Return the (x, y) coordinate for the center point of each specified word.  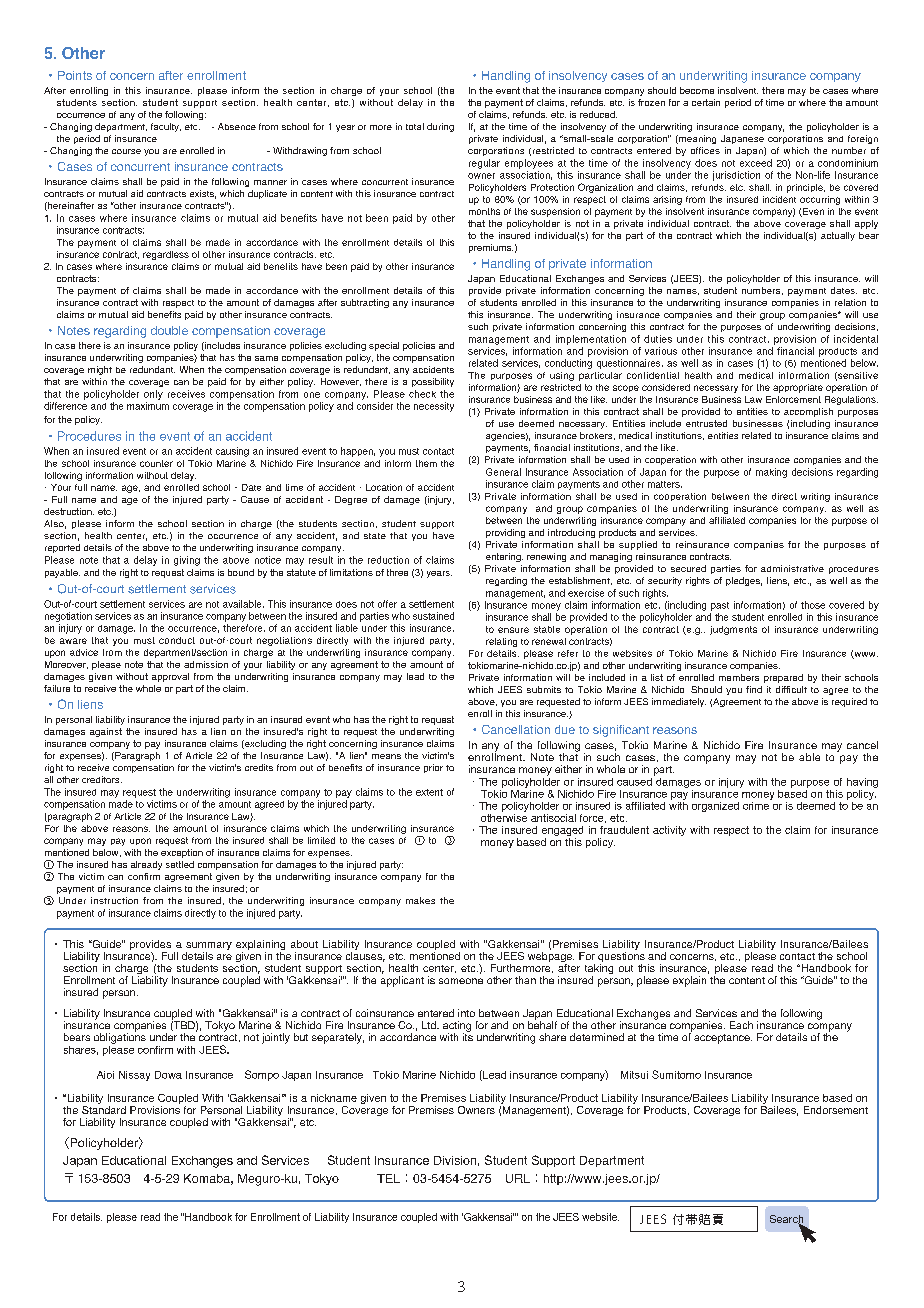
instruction (114, 900)
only (153, 395)
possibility (433, 382)
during (440, 127)
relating (501, 642)
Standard (104, 1108)
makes (420, 900)
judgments (733, 630)
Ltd (430, 1025)
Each (741, 1025)
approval (170, 677)
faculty (166, 127)
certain (706, 102)
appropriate (798, 388)
